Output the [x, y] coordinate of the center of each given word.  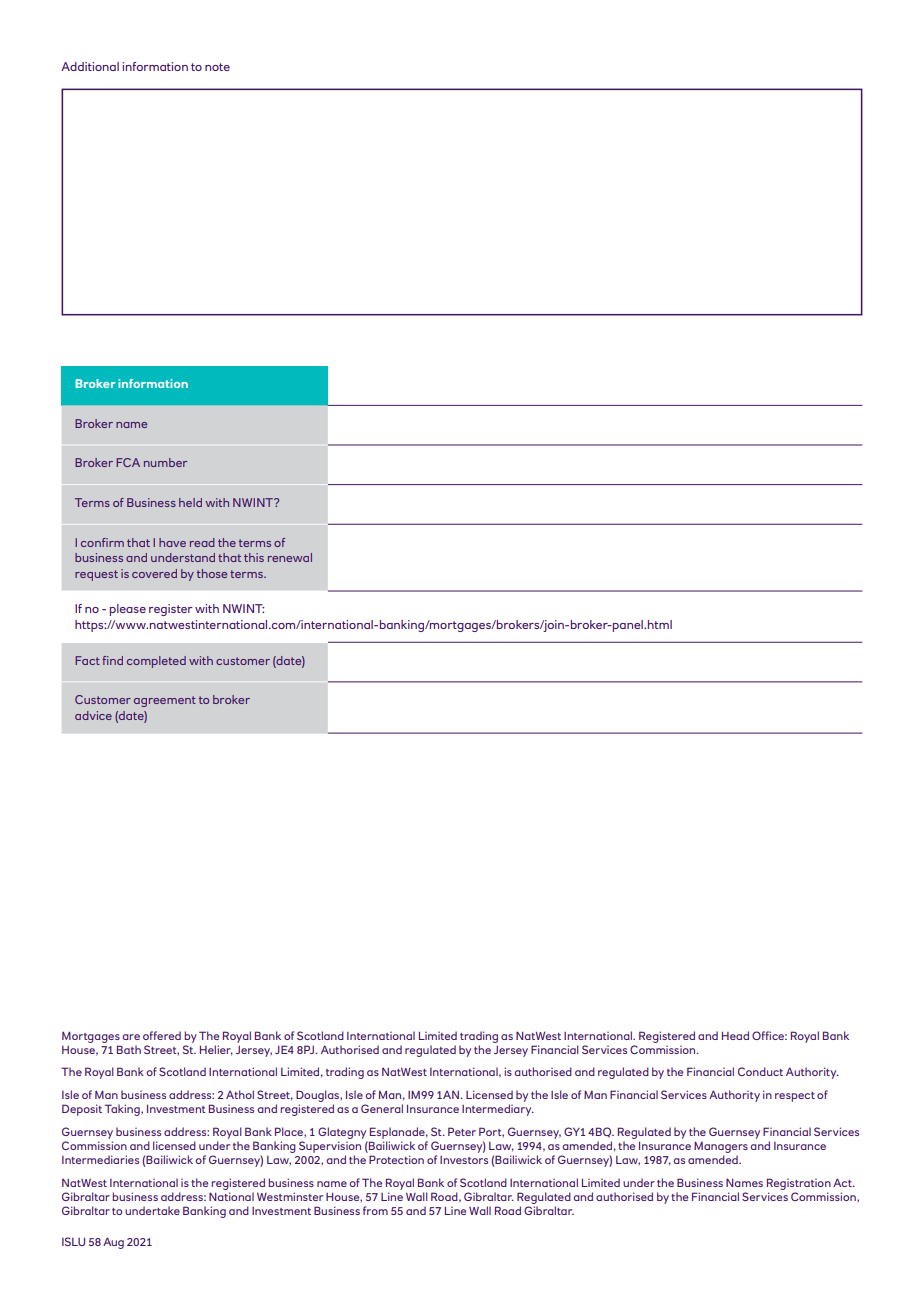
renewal [290, 557]
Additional [90, 66]
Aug [113, 1243]
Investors [464, 1160]
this [254, 557]
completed [156, 662]
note [217, 67]
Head [735, 1035]
